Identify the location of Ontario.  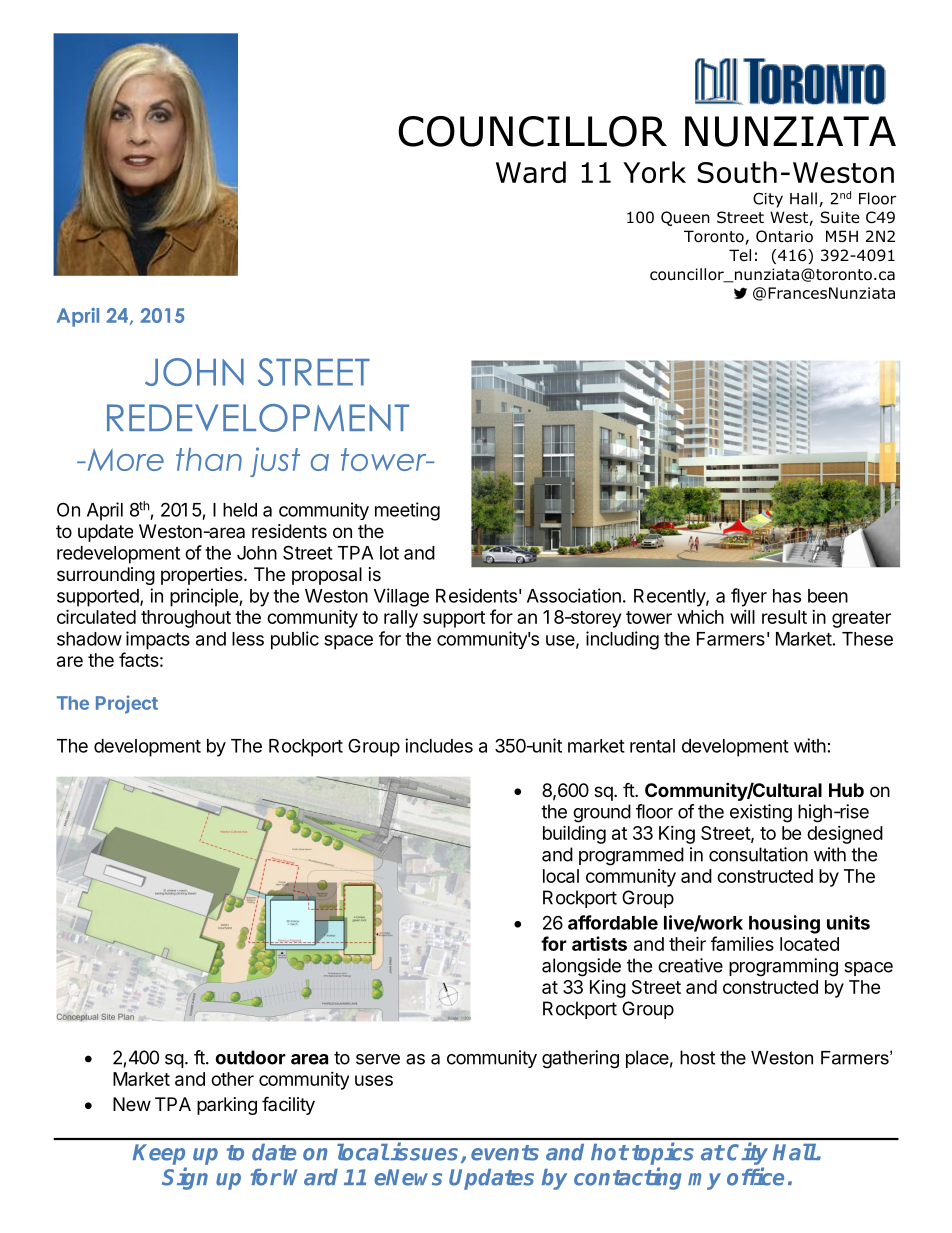
(784, 236).
